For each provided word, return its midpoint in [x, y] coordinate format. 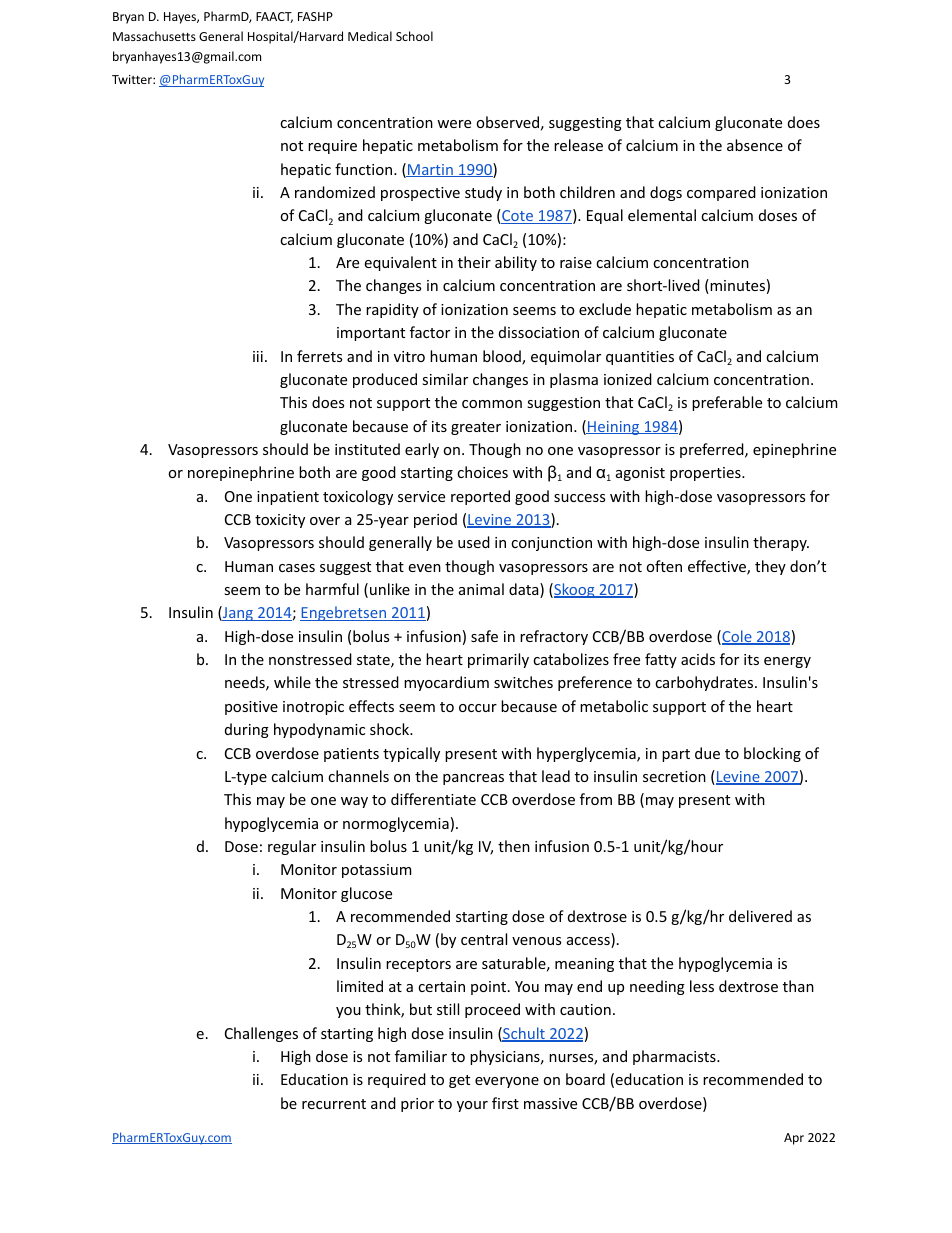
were [454, 124]
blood [503, 357]
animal [481, 589]
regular [292, 847]
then [514, 846]
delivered [760, 916]
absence [755, 145]
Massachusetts [154, 36]
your [472, 1106]
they [770, 567]
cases [297, 568]
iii [258, 356]
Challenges [261, 1034]
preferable [727, 403]
